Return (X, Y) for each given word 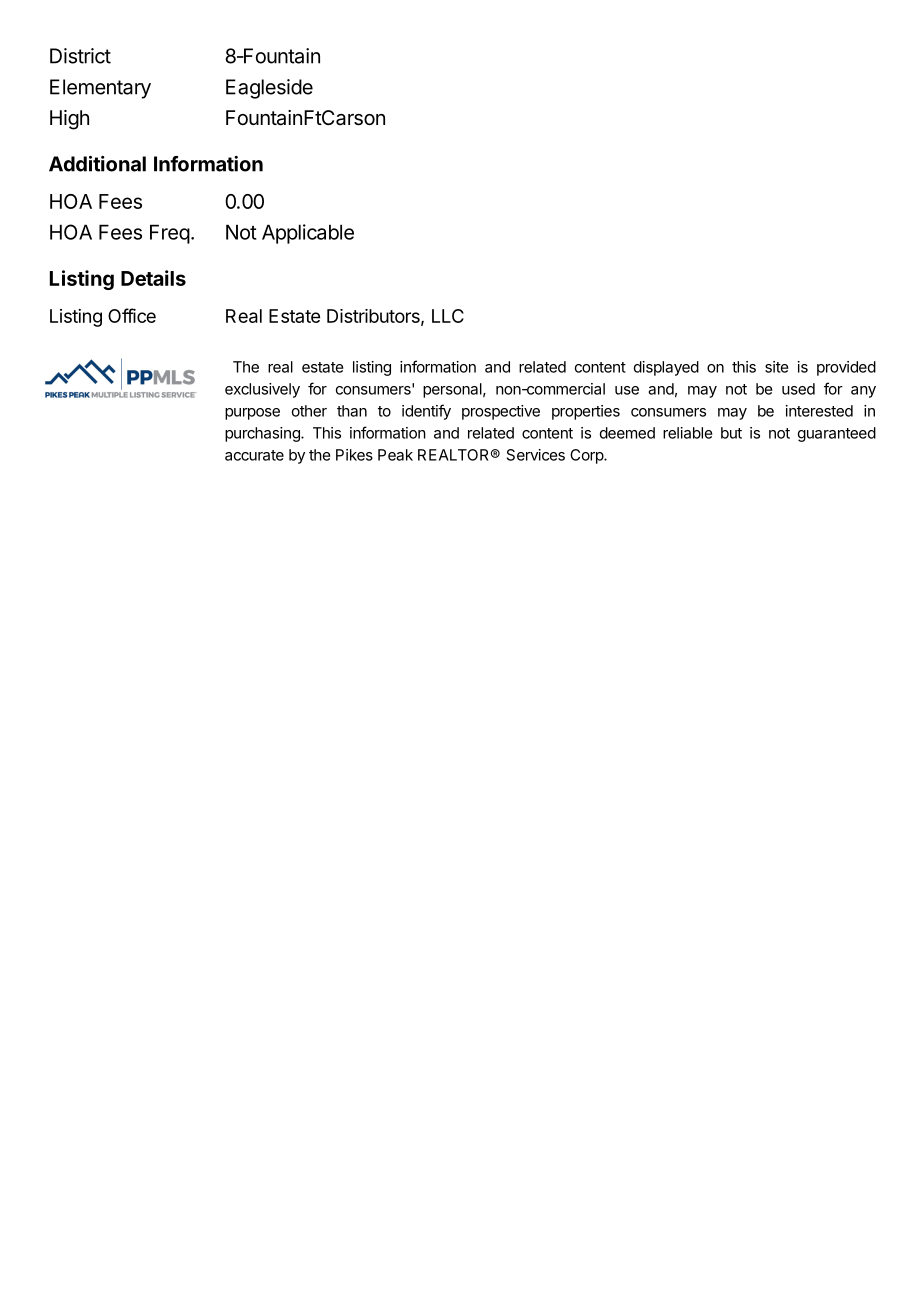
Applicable (308, 234)
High (69, 120)
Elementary (100, 89)
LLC (448, 316)
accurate (254, 455)
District (80, 56)
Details (153, 278)
